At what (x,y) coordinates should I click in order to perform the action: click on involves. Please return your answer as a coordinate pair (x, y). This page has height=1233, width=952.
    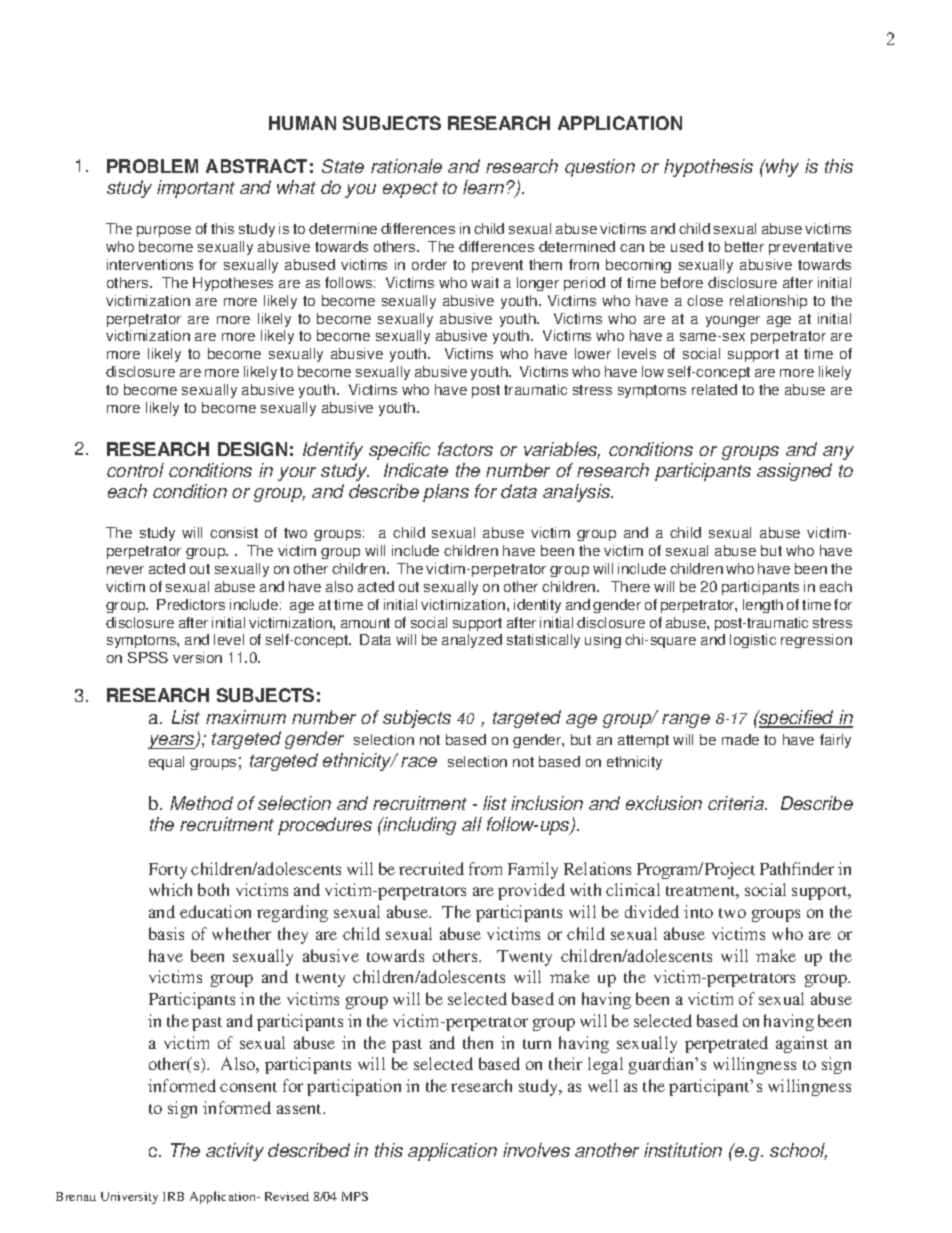
    Looking at the image, I should click on (536, 1150).
